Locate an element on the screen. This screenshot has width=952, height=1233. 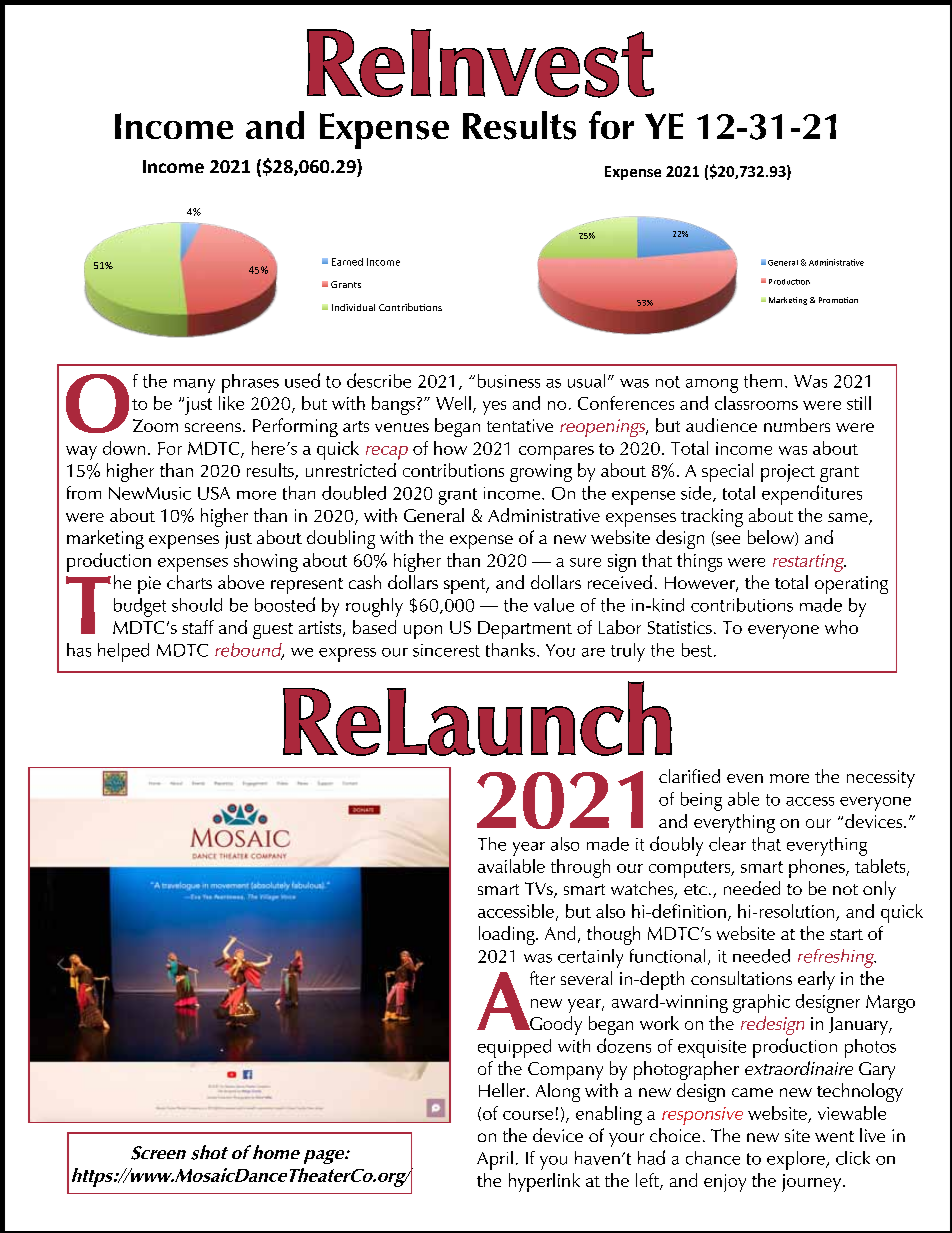
classrooms is located at coordinates (756, 403).
